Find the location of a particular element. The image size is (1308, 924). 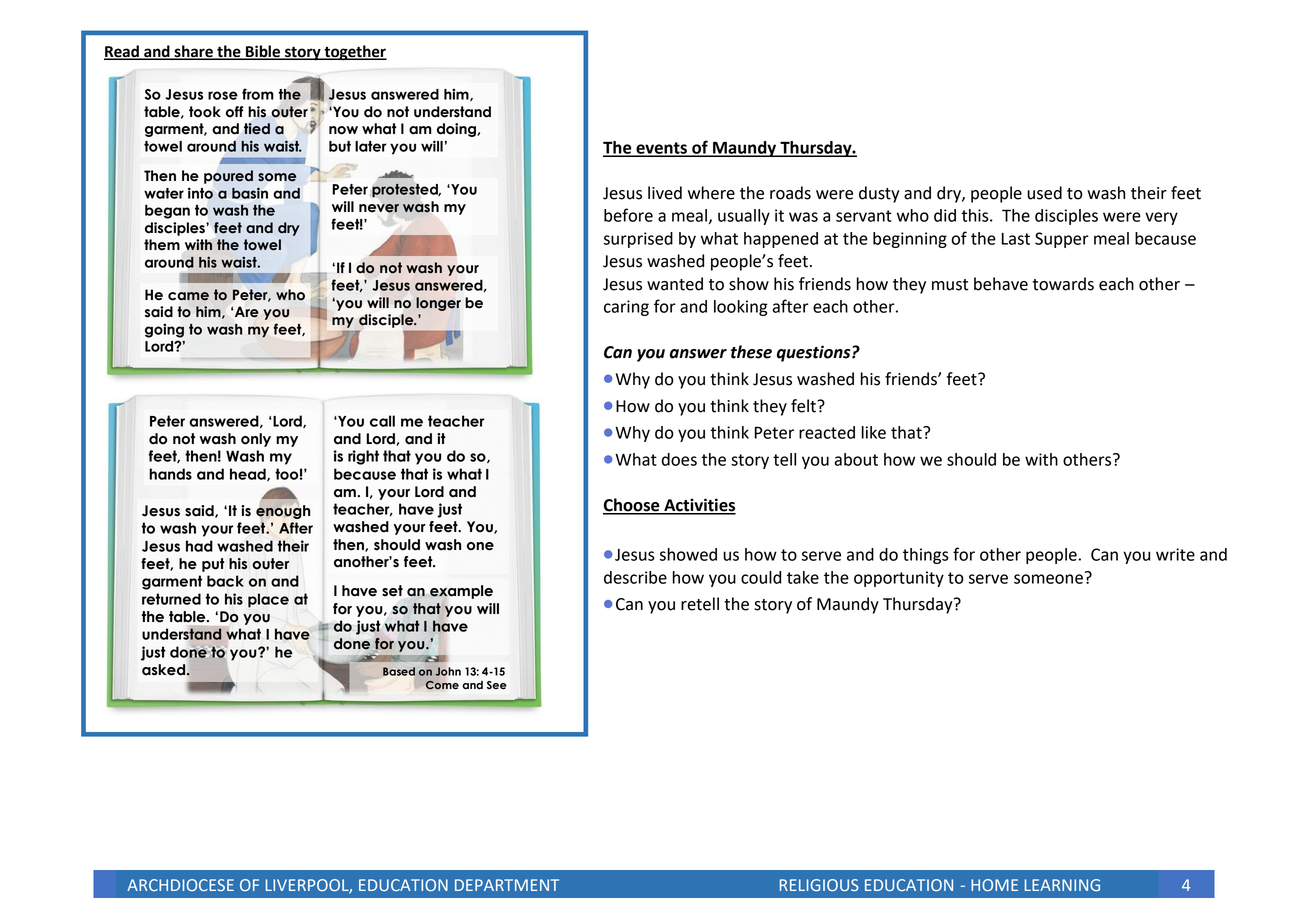

caring is located at coordinates (626, 308).
